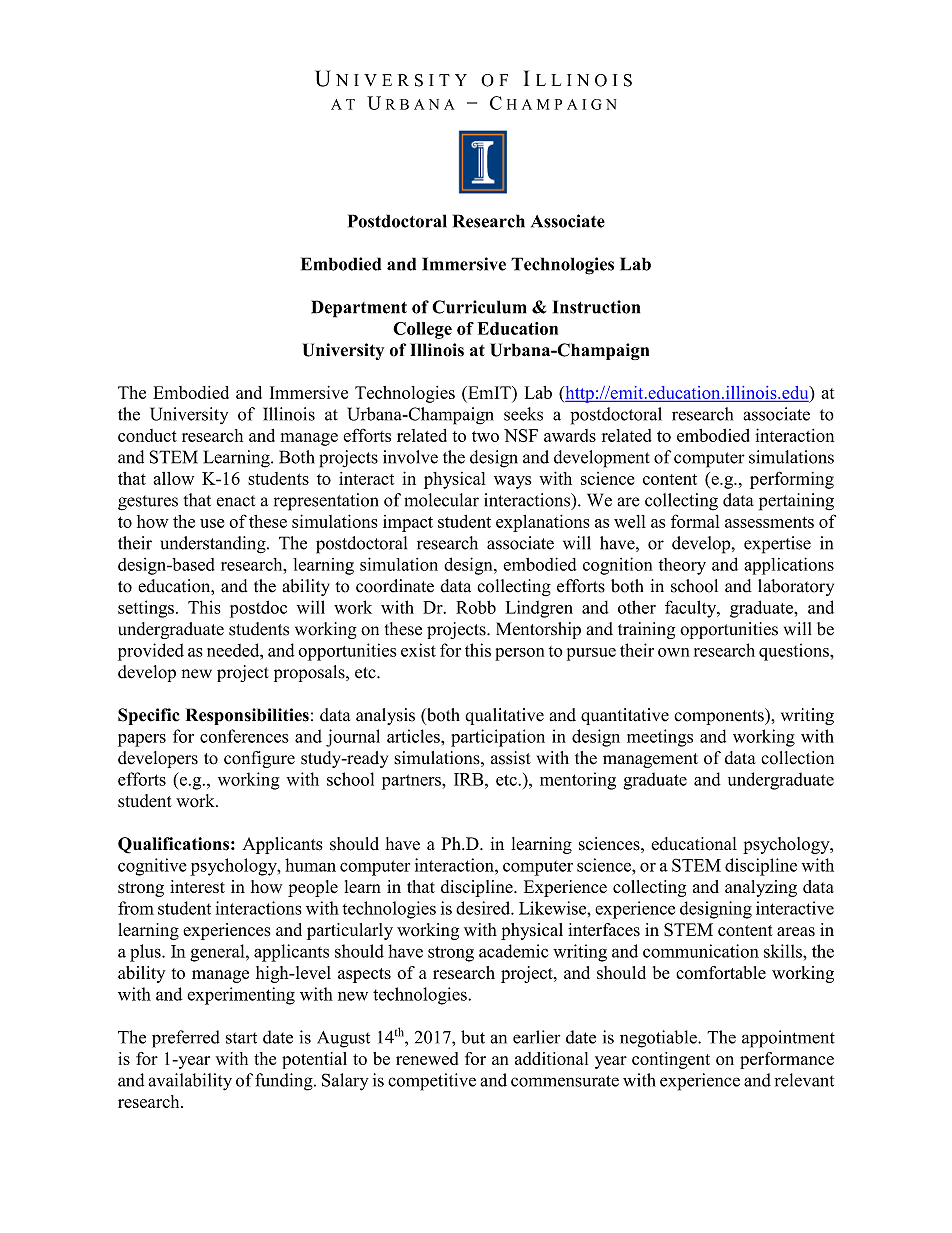 This screenshot has height=1233, width=952. Describe the element at coordinates (479, 307) in the screenshot. I see `Curriculum` at that location.
